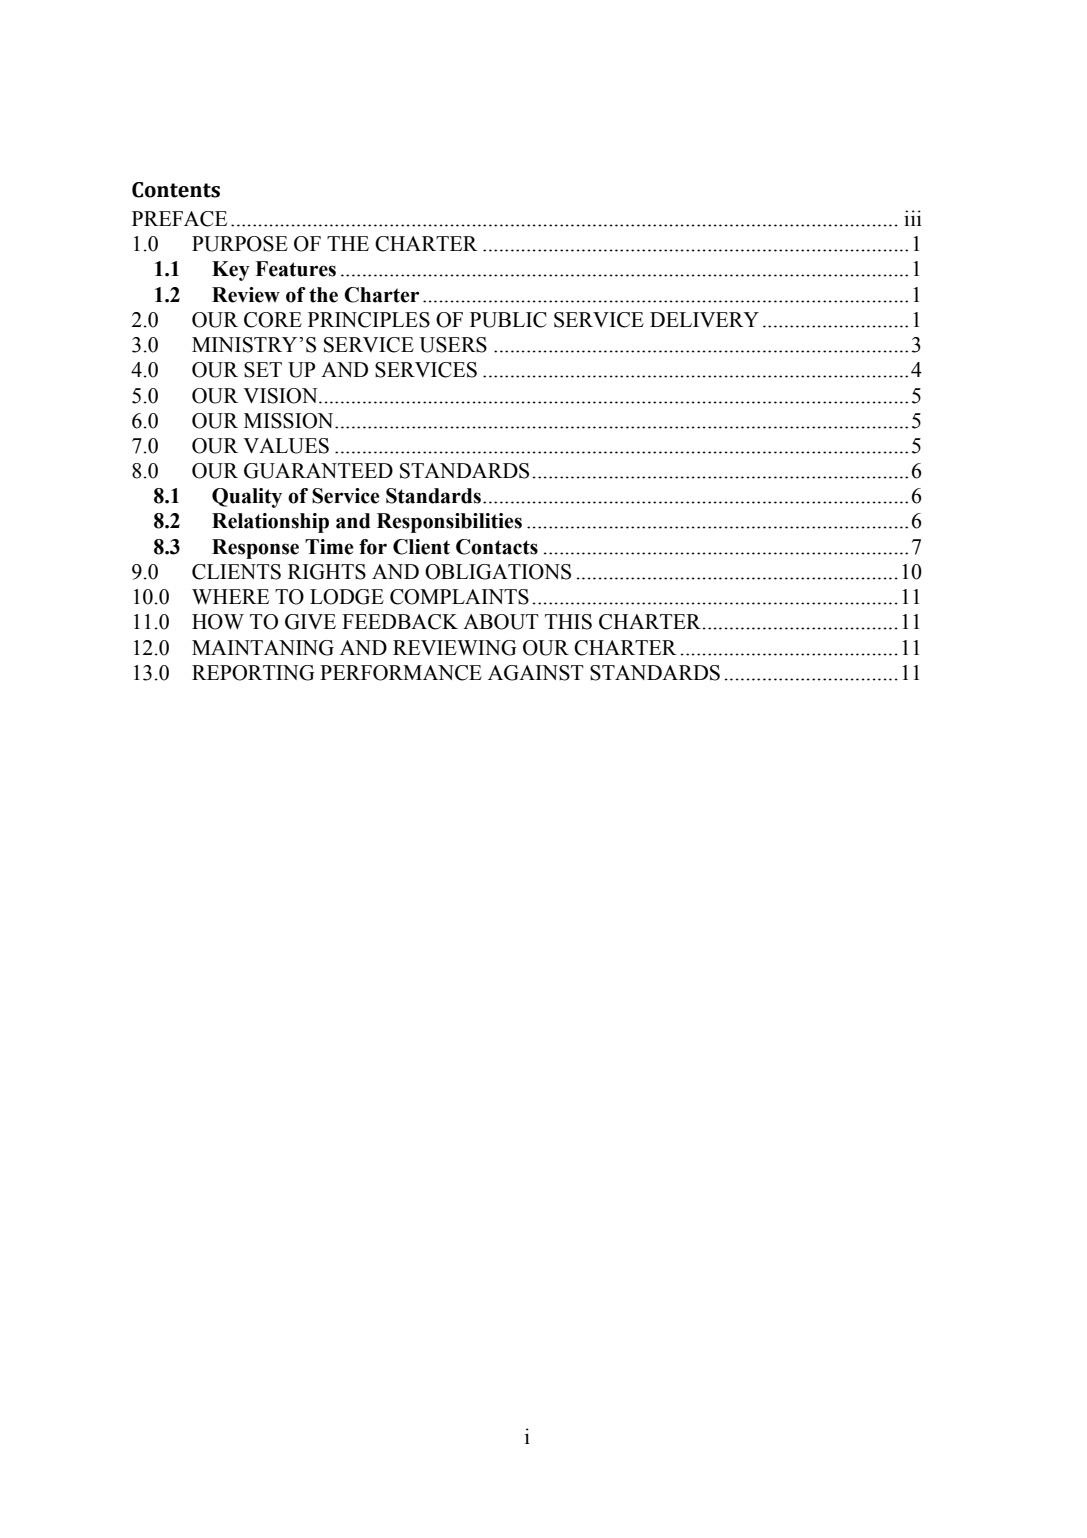  I want to click on REPORTING, so click(253, 673).
